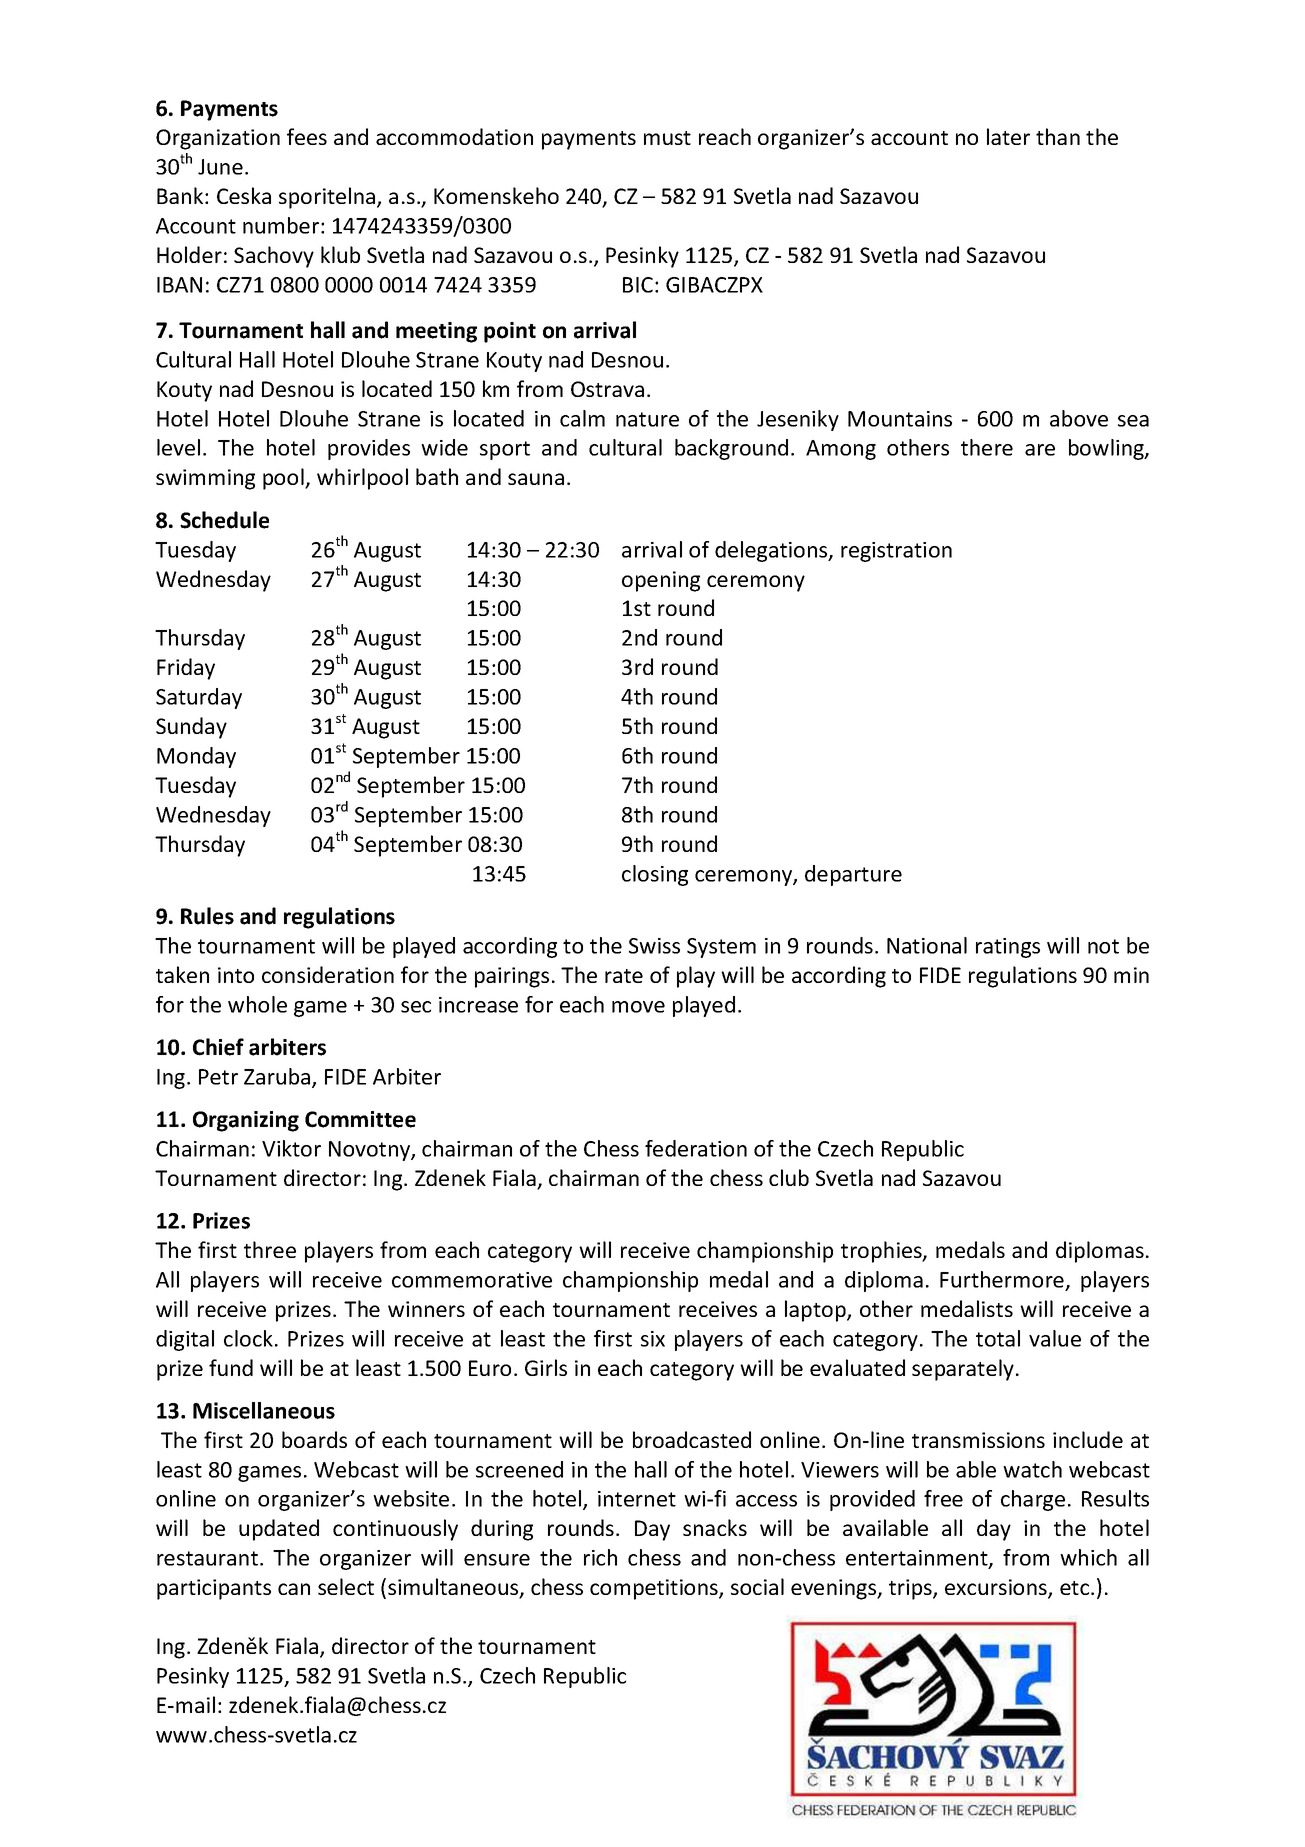 The height and width of the screenshot is (1847, 1305). Describe the element at coordinates (667, 138) in the screenshot. I see `must` at that location.
